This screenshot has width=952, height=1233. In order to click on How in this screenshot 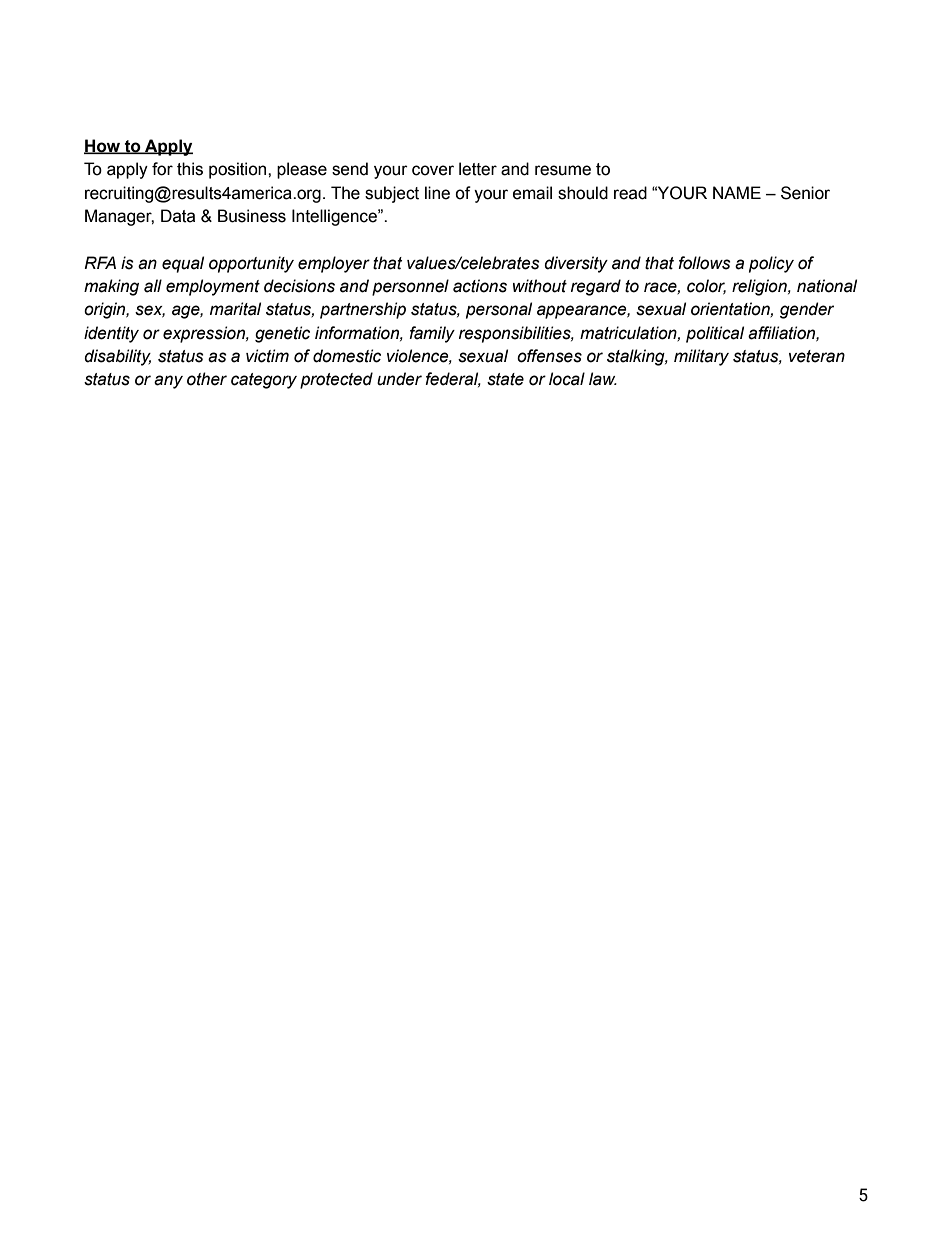, I will do `click(103, 146)`.
